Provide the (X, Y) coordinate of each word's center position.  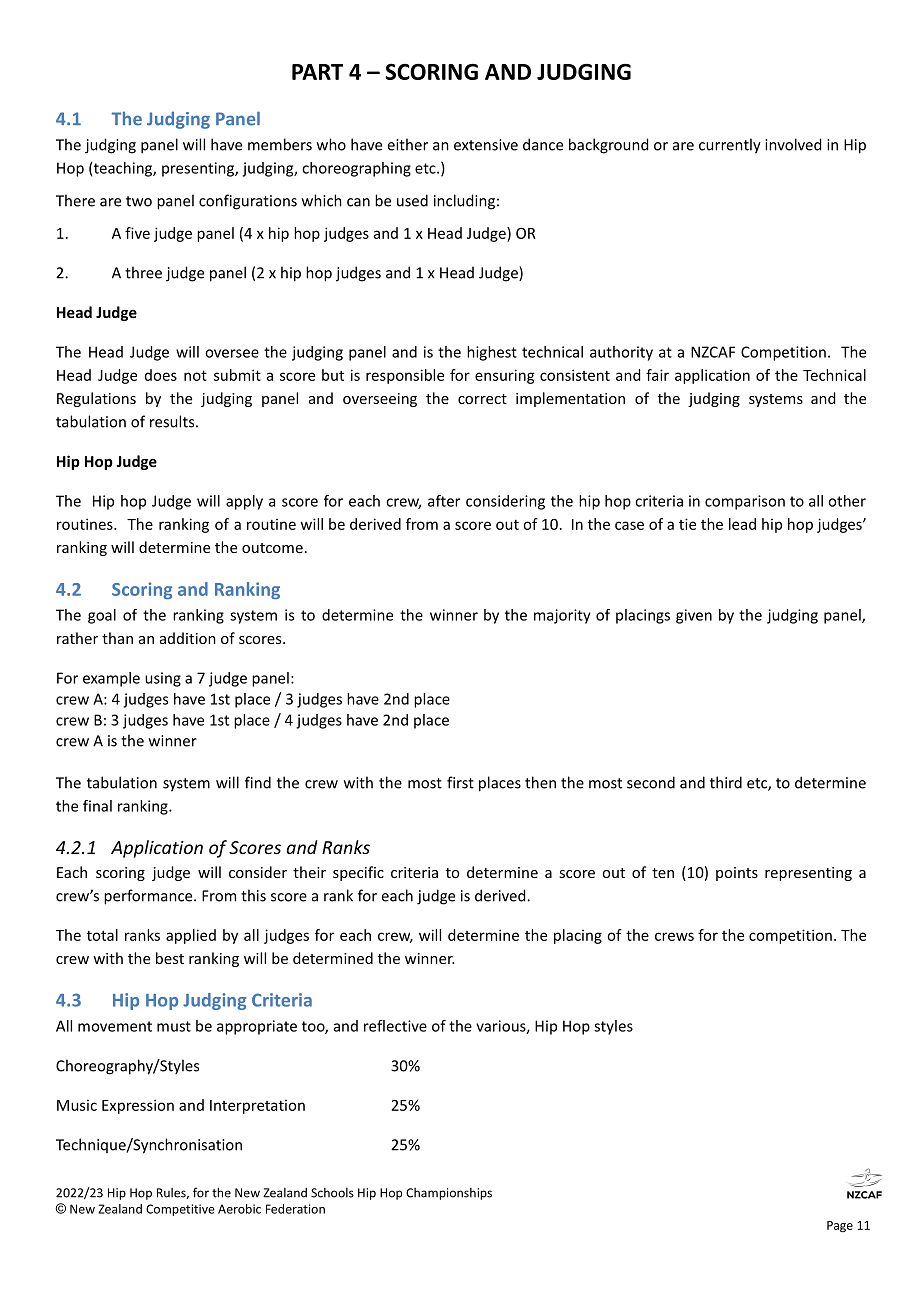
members (280, 144)
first (460, 782)
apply (244, 502)
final (97, 806)
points (737, 874)
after (444, 501)
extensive (486, 145)
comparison (745, 502)
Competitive (180, 1210)
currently (730, 146)
